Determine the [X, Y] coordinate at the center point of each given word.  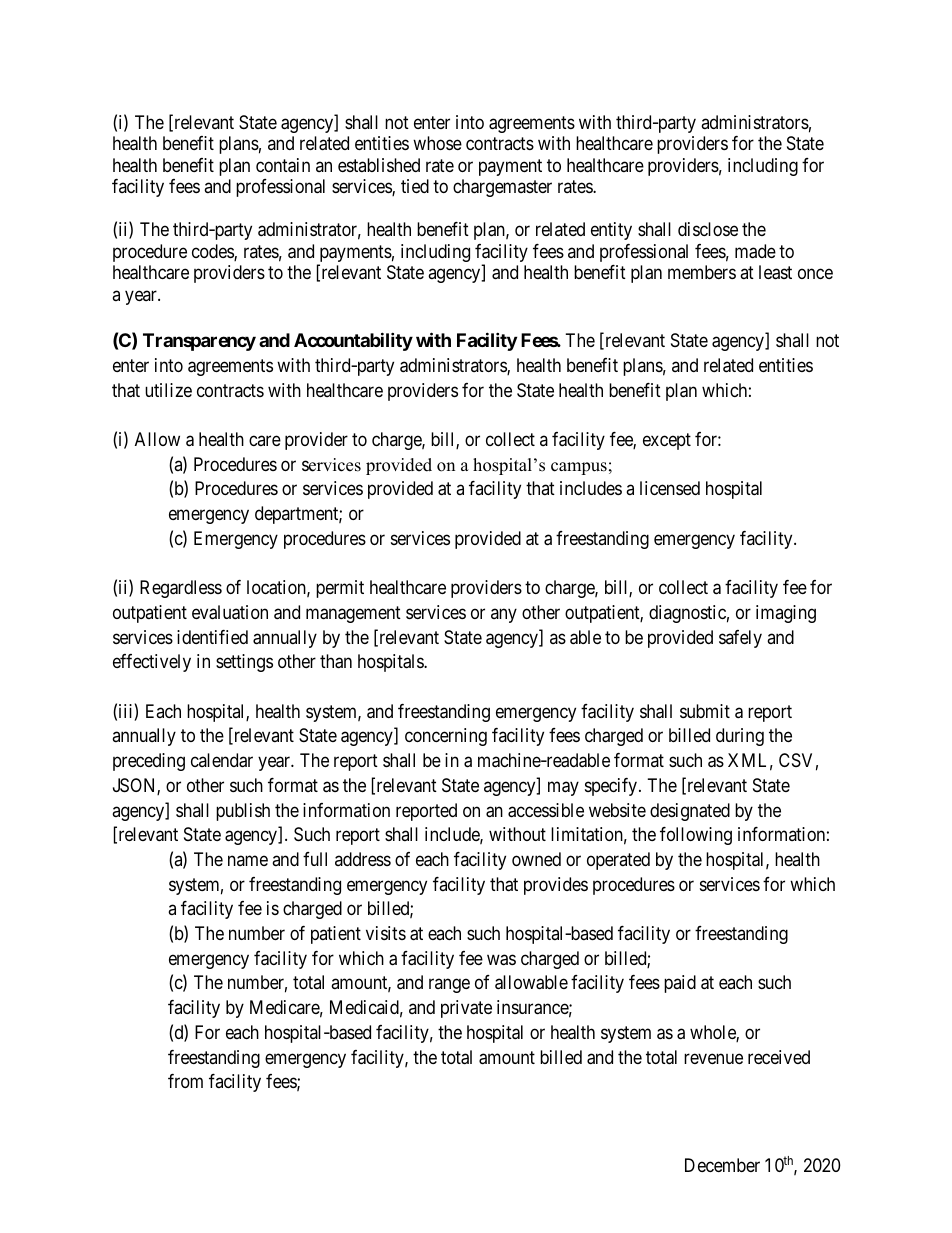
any [504, 615]
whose [437, 143]
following [696, 836]
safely [740, 639]
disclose [708, 229]
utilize [168, 390]
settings [244, 663]
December [722, 1165]
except [667, 441]
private [466, 1009]
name [248, 860]
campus [579, 468]
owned [536, 859]
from [185, 1081]
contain [283, 165]
